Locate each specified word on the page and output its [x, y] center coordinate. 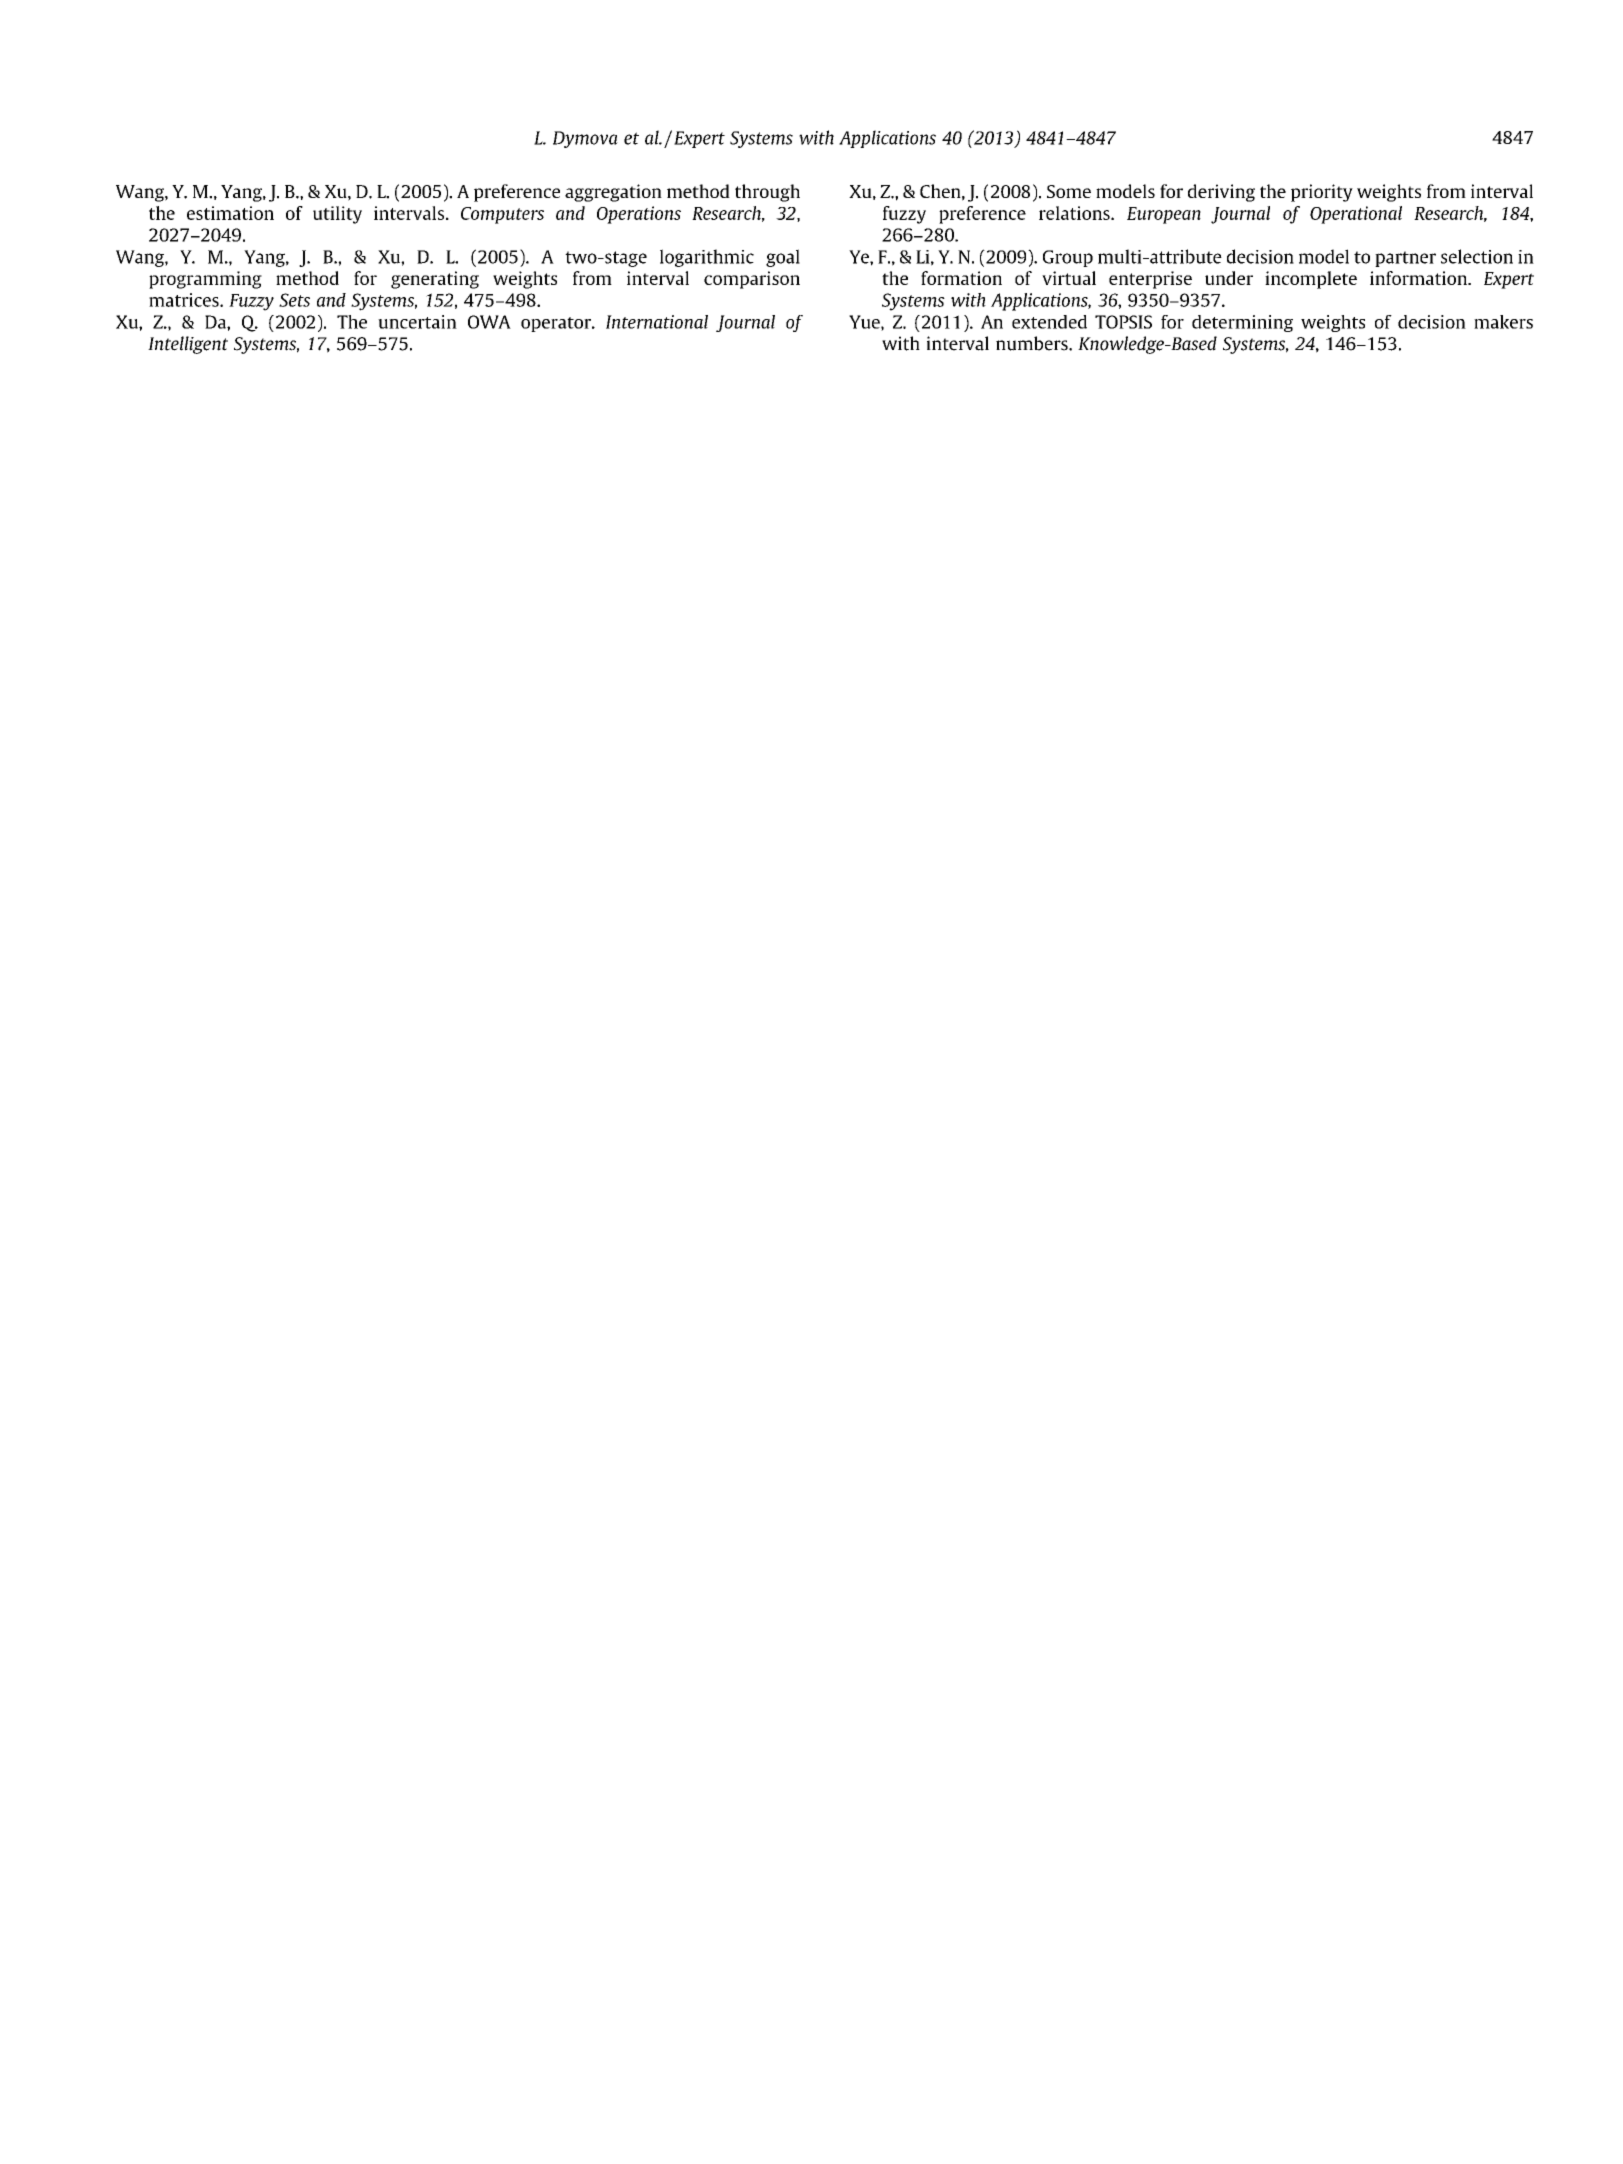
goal [783, 258]
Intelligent [188, 345]
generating [435, 280]
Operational [1356, 215]
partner [1405, 259]
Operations [639, 215]
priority [1322, 193]
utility [337, 215]
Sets [294, 300]
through [767, 193]
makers [1503, 322]
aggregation [613, 193]
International [657, 322]
